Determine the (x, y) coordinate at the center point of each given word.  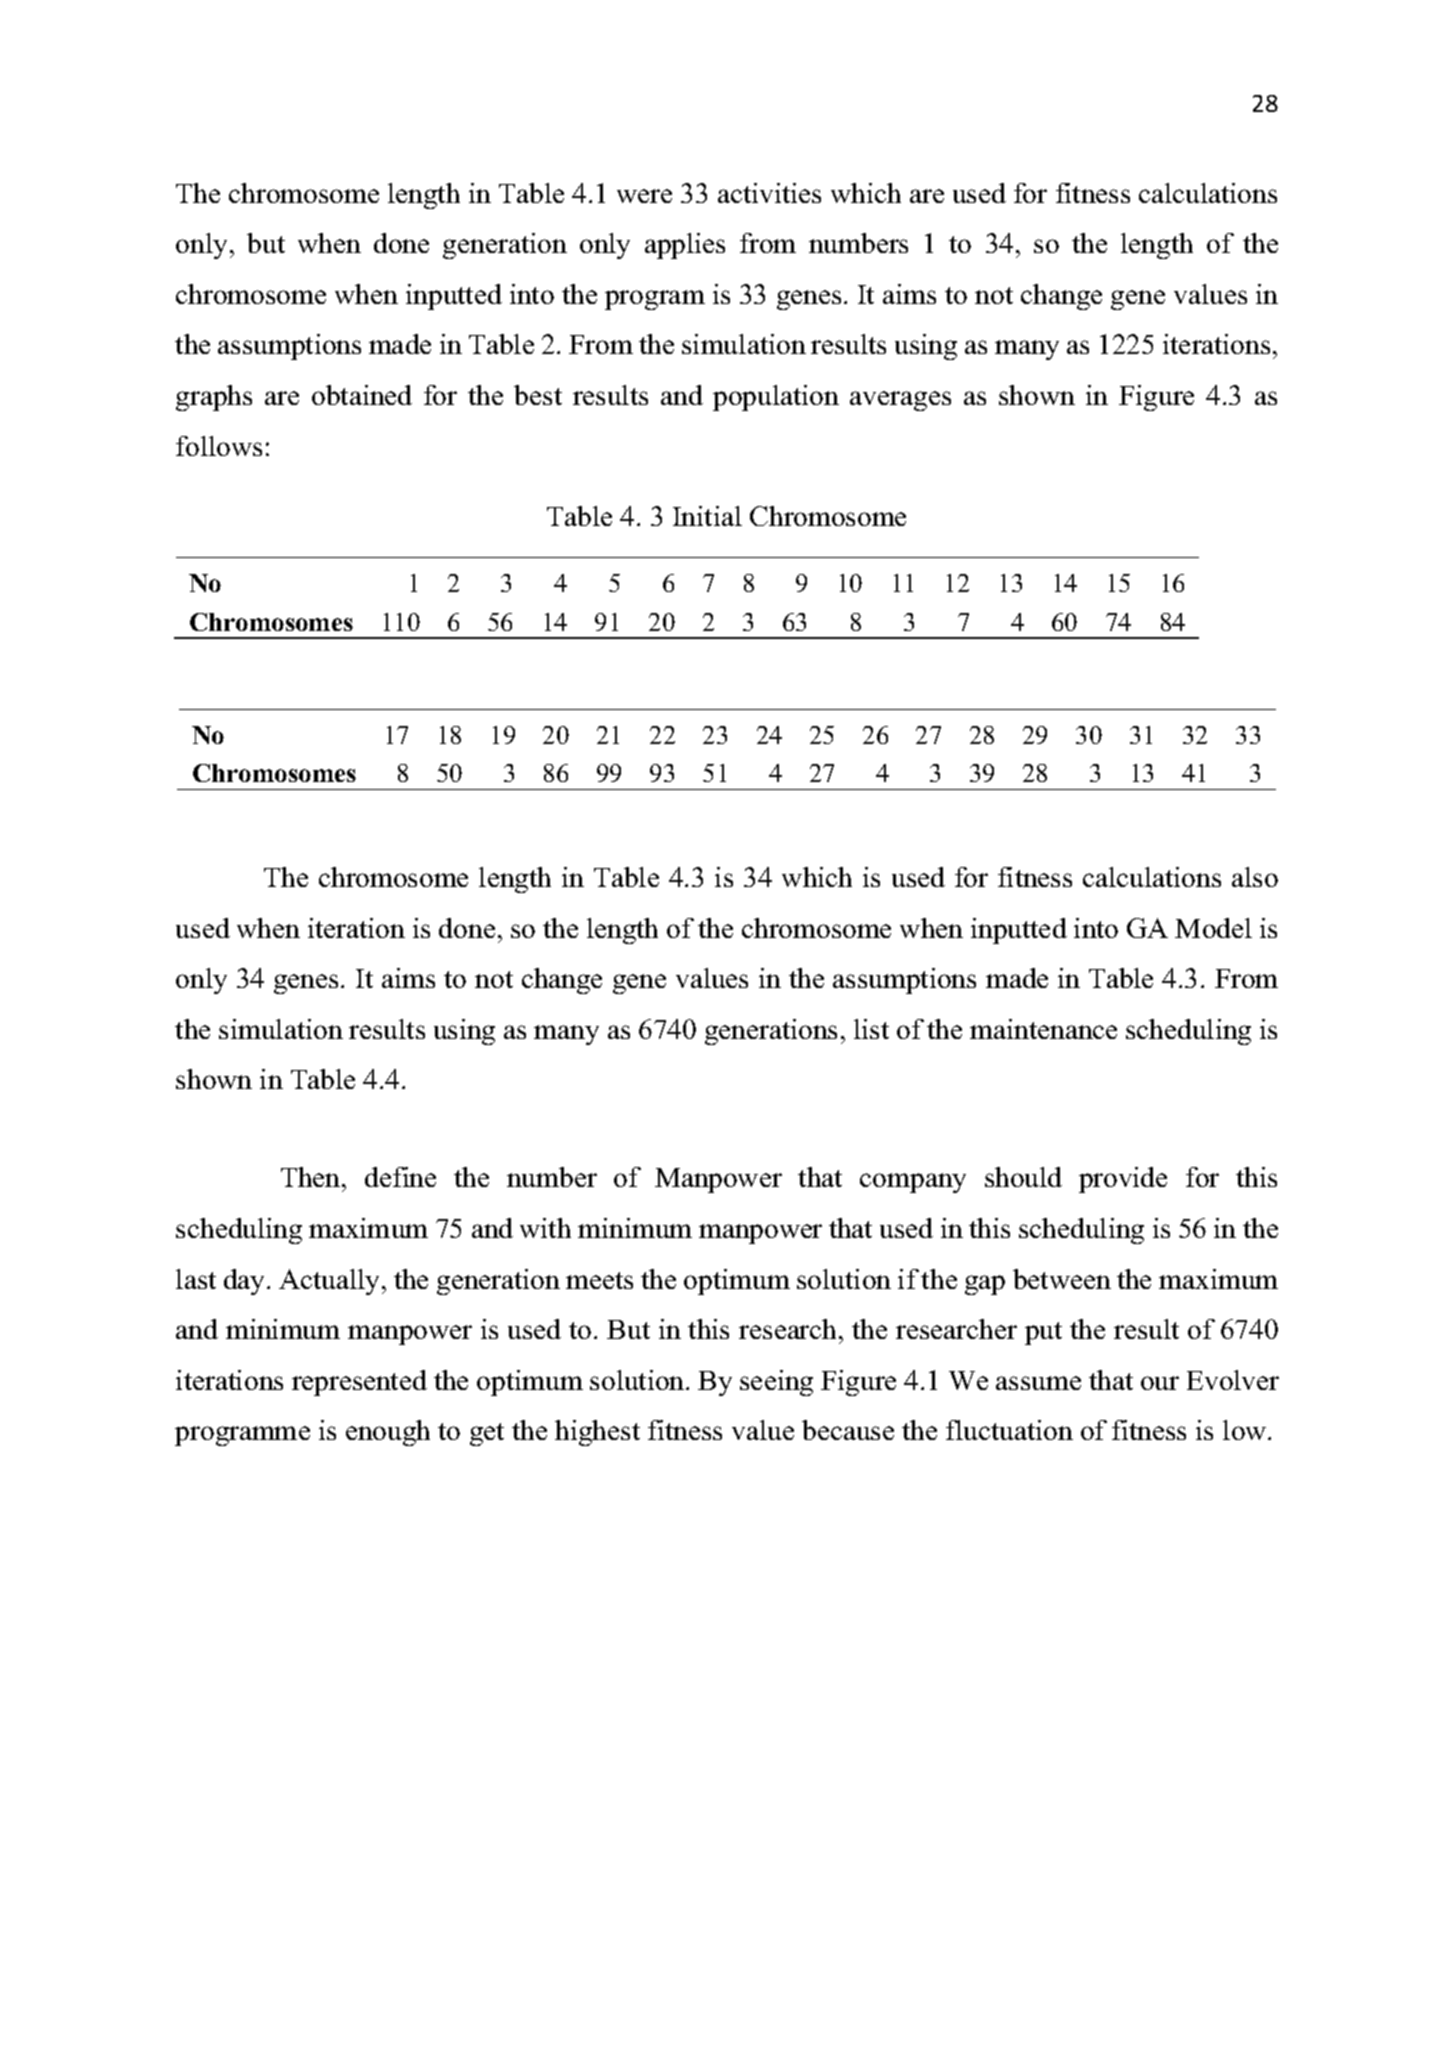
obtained (362, 395)
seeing (776, 1383)
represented (359, 1383)
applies (685, 246)
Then (312, 1177)
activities (769, 193)
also (1255, 877)
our (1160, 1383)
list (871, 1029)
